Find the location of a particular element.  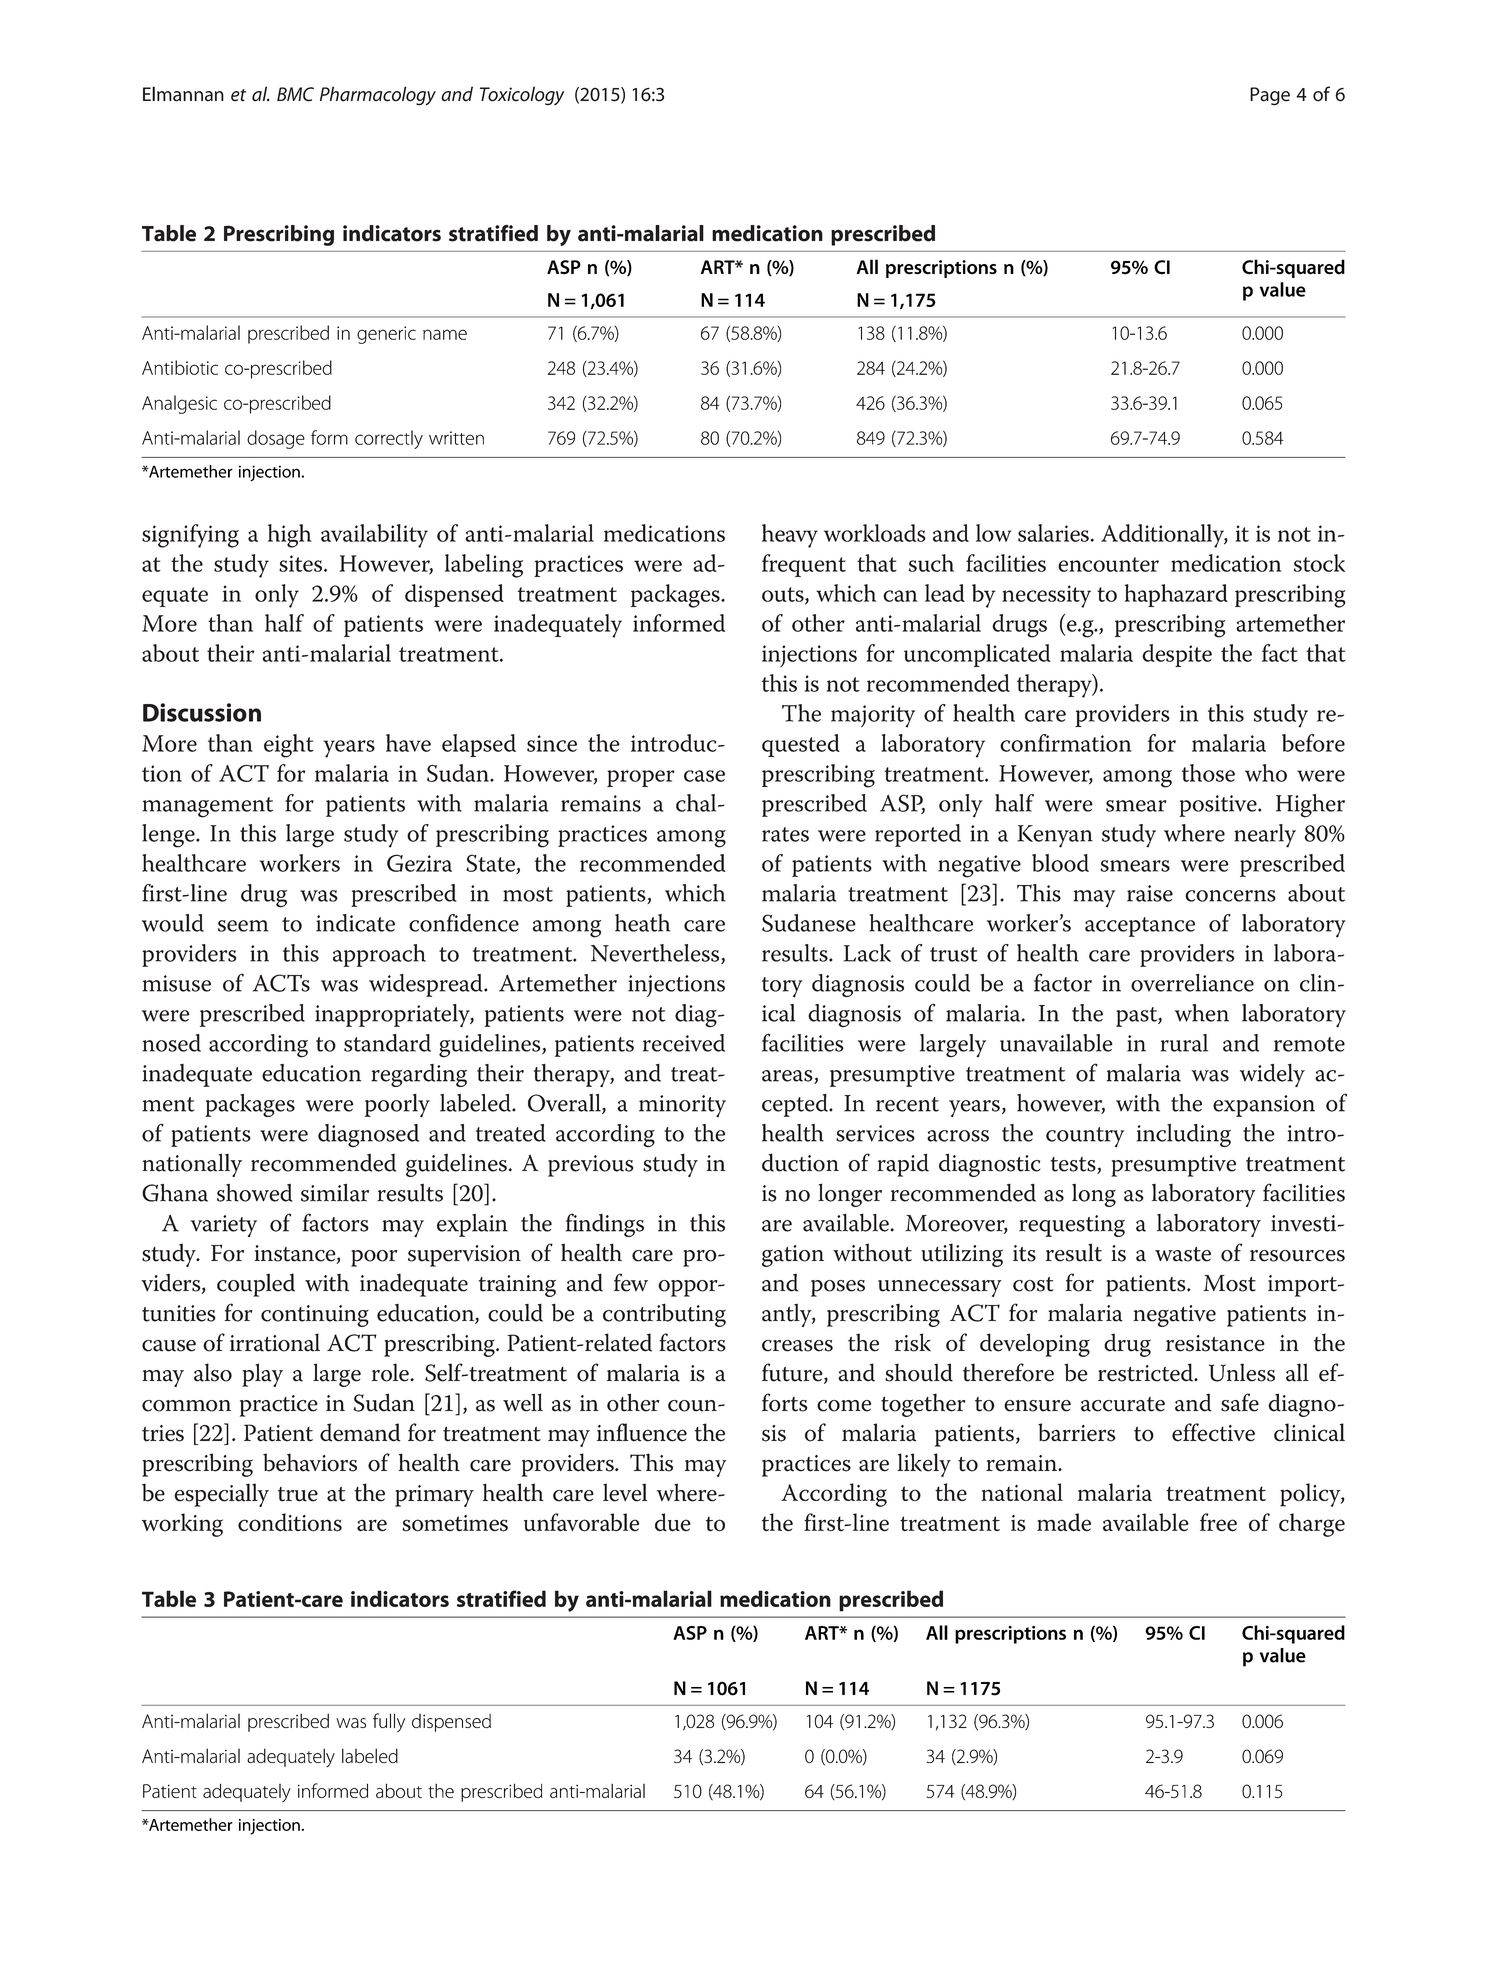

outs is located at coordinates (784, 595).
